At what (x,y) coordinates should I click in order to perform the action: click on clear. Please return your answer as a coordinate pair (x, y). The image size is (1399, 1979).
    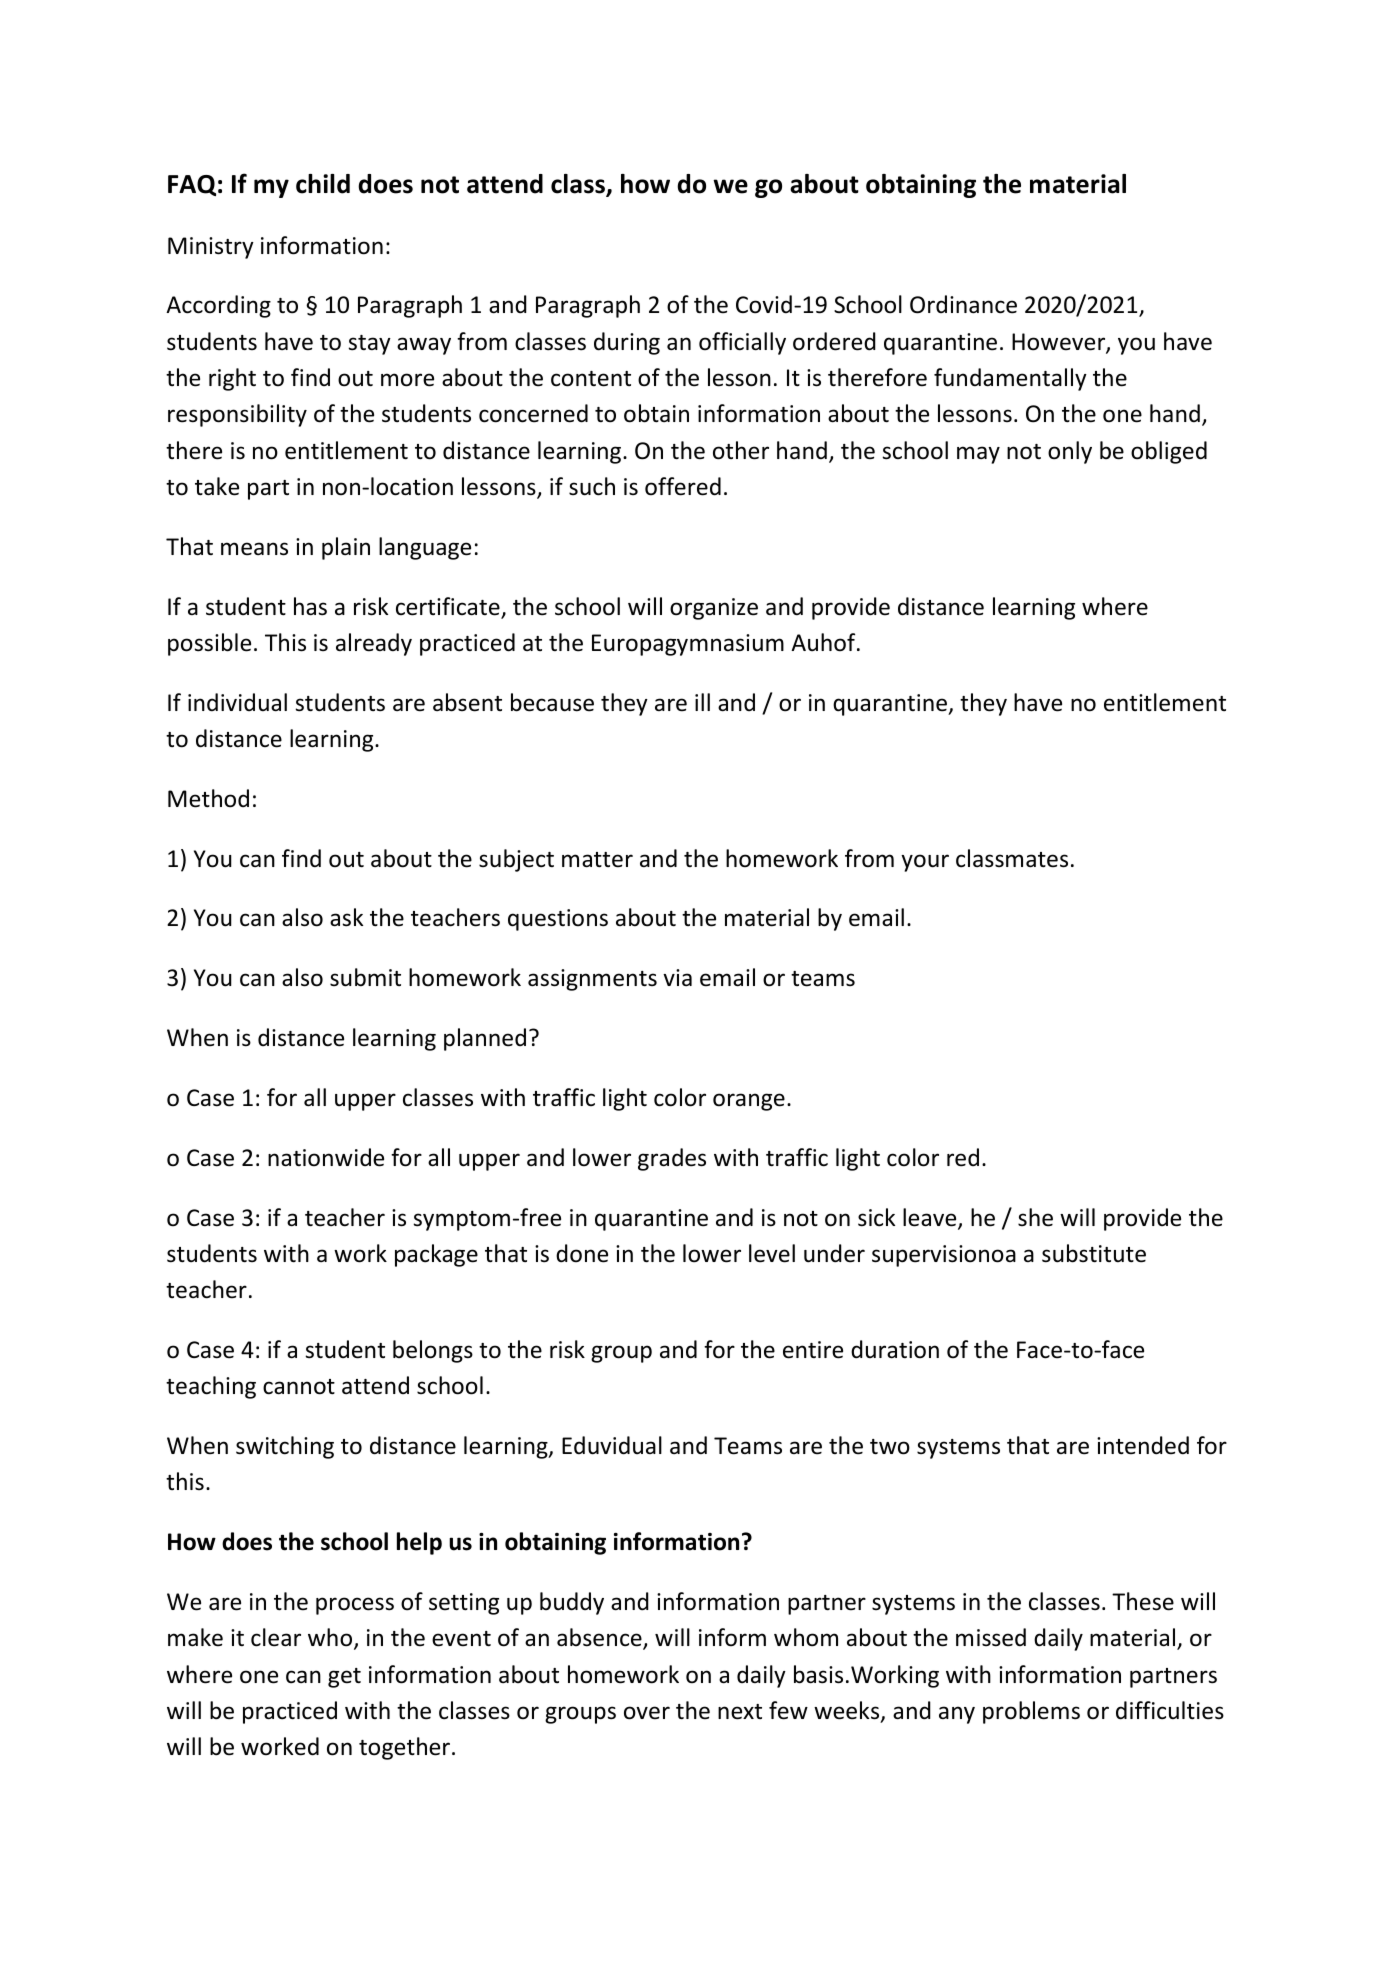
    Looking at the image, I should click on (276, 1637).
